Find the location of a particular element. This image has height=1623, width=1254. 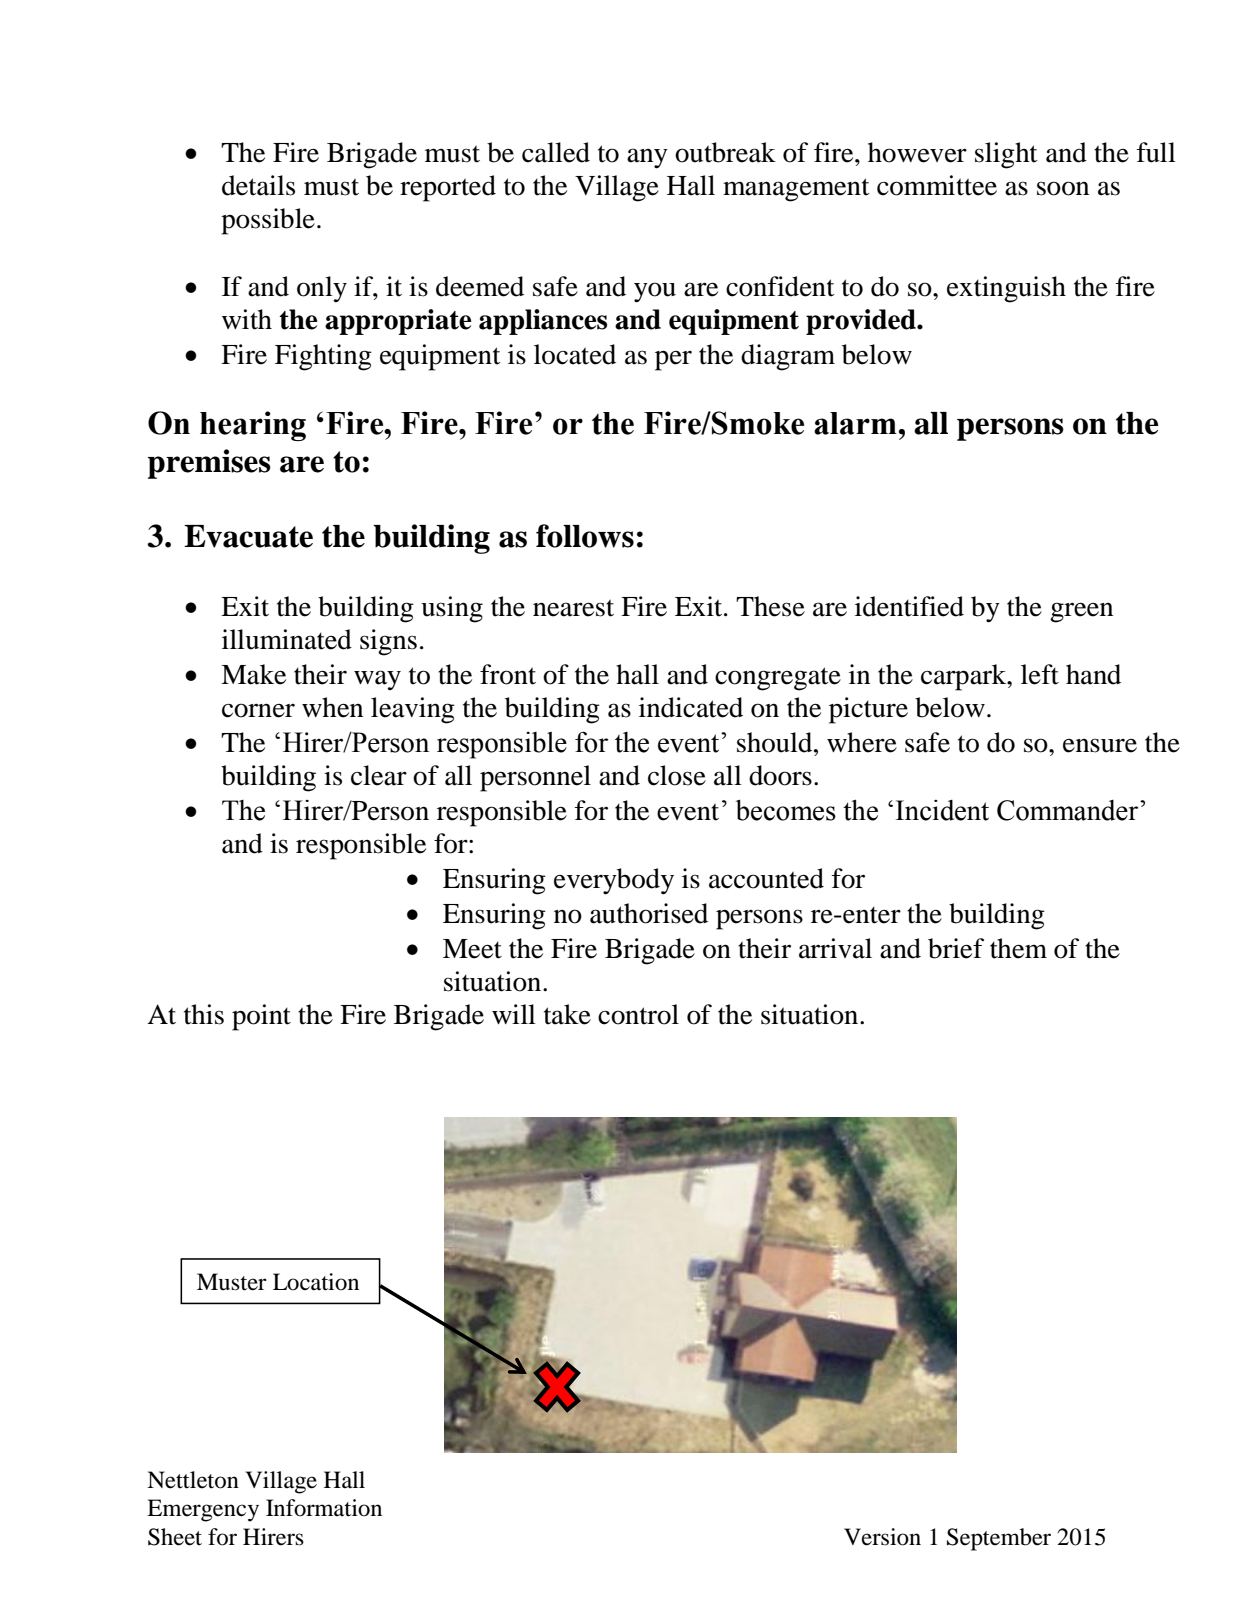

control is located at coordinates (638, 1014).
